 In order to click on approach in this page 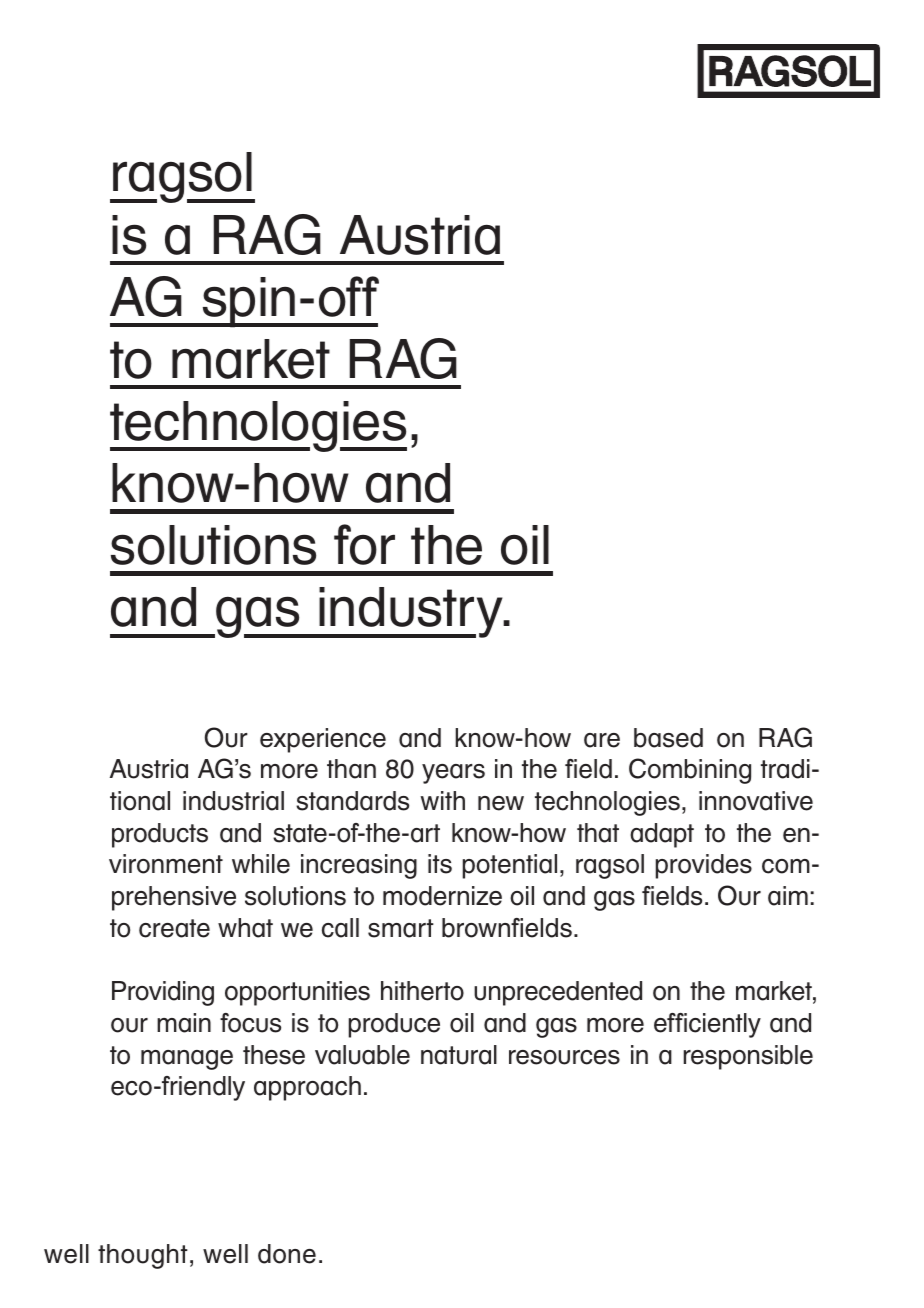, I will do `click(307, 1088)`.
